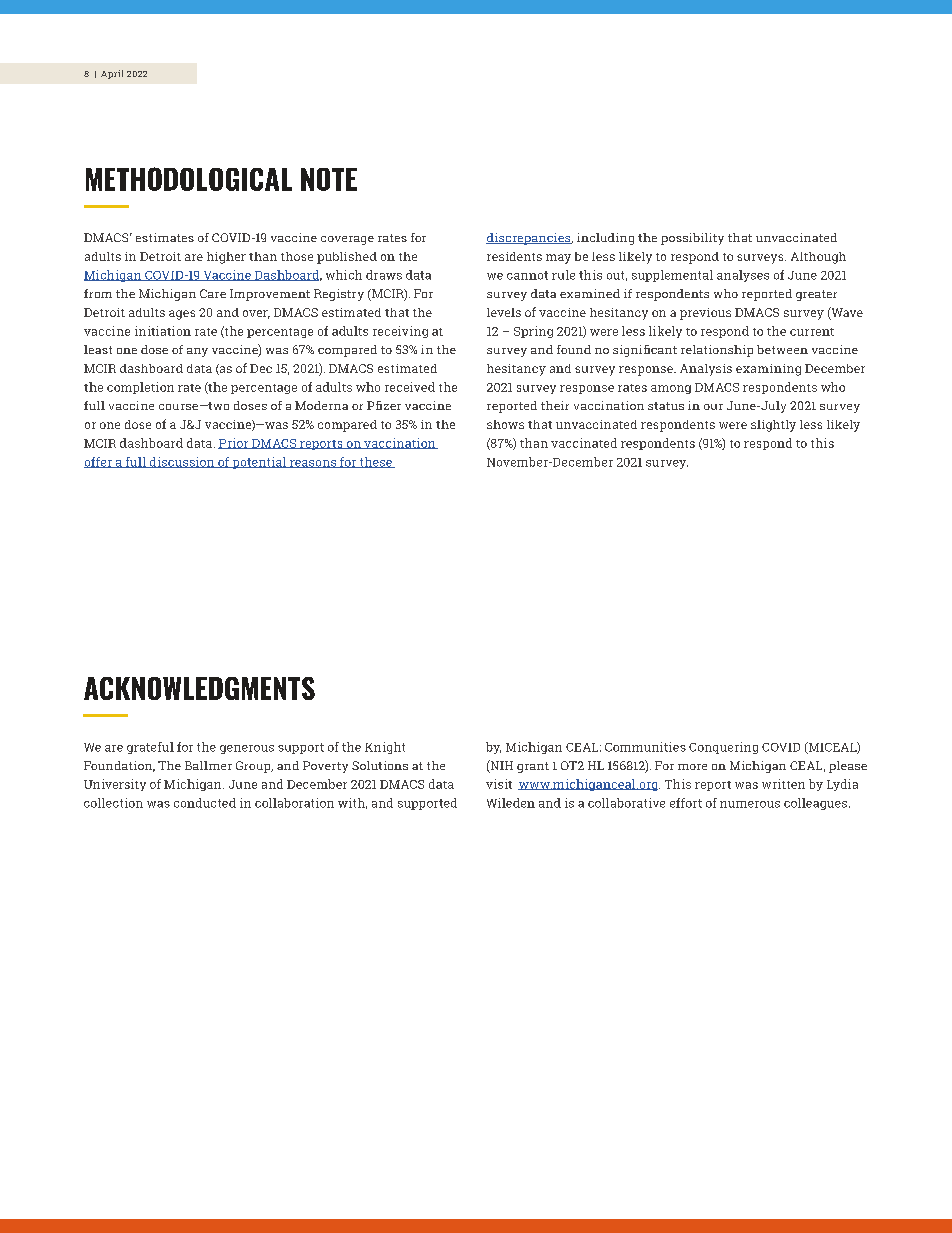  What do you see at coordinates (226, 258) in the document?
I see `higher` at bounding box center [226, 258].
